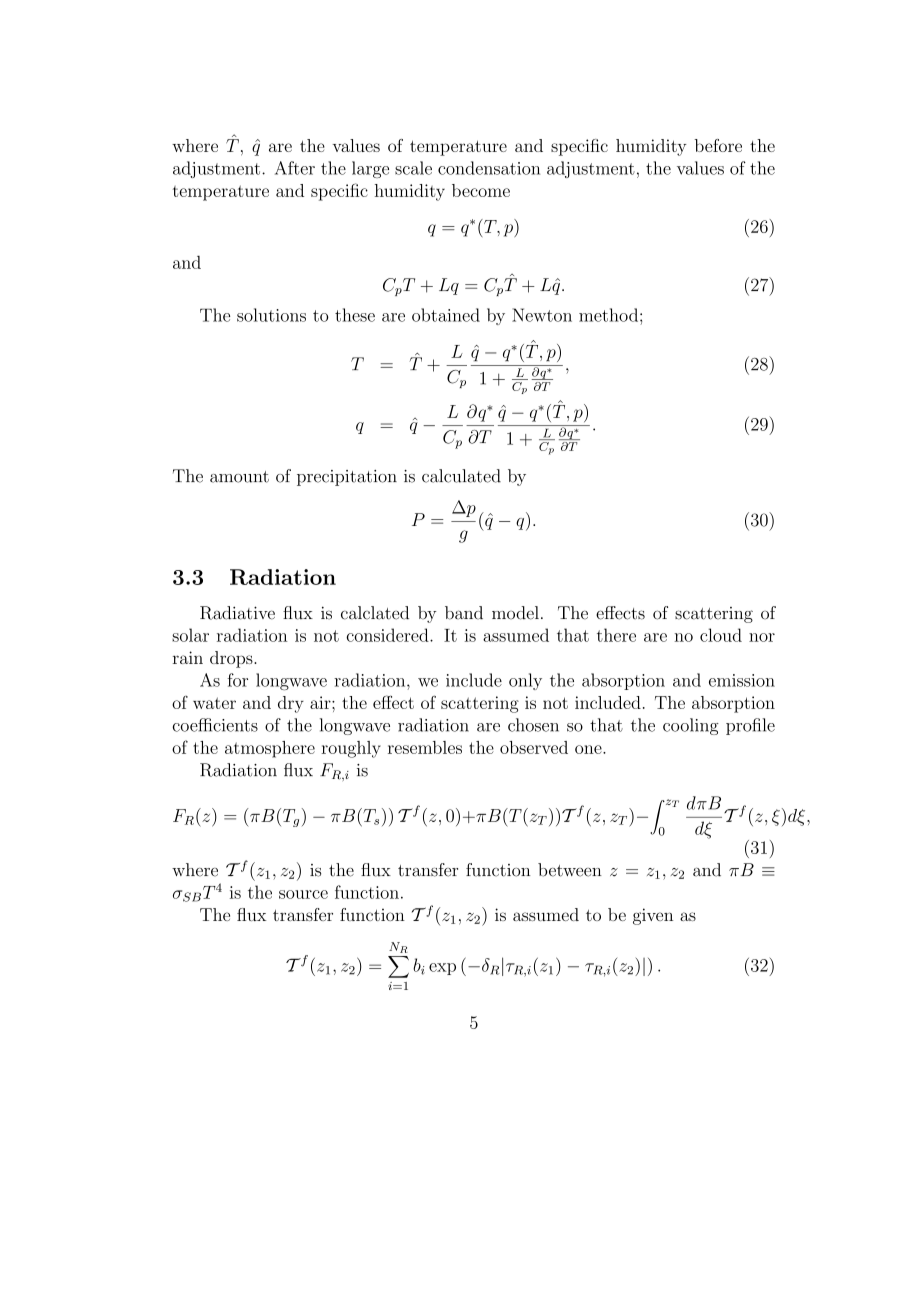 The height and width of the page is (1308, 924). What do you see at coordinates (295, 168) in the page?
I see `After` at bounding box center [295, 168].
